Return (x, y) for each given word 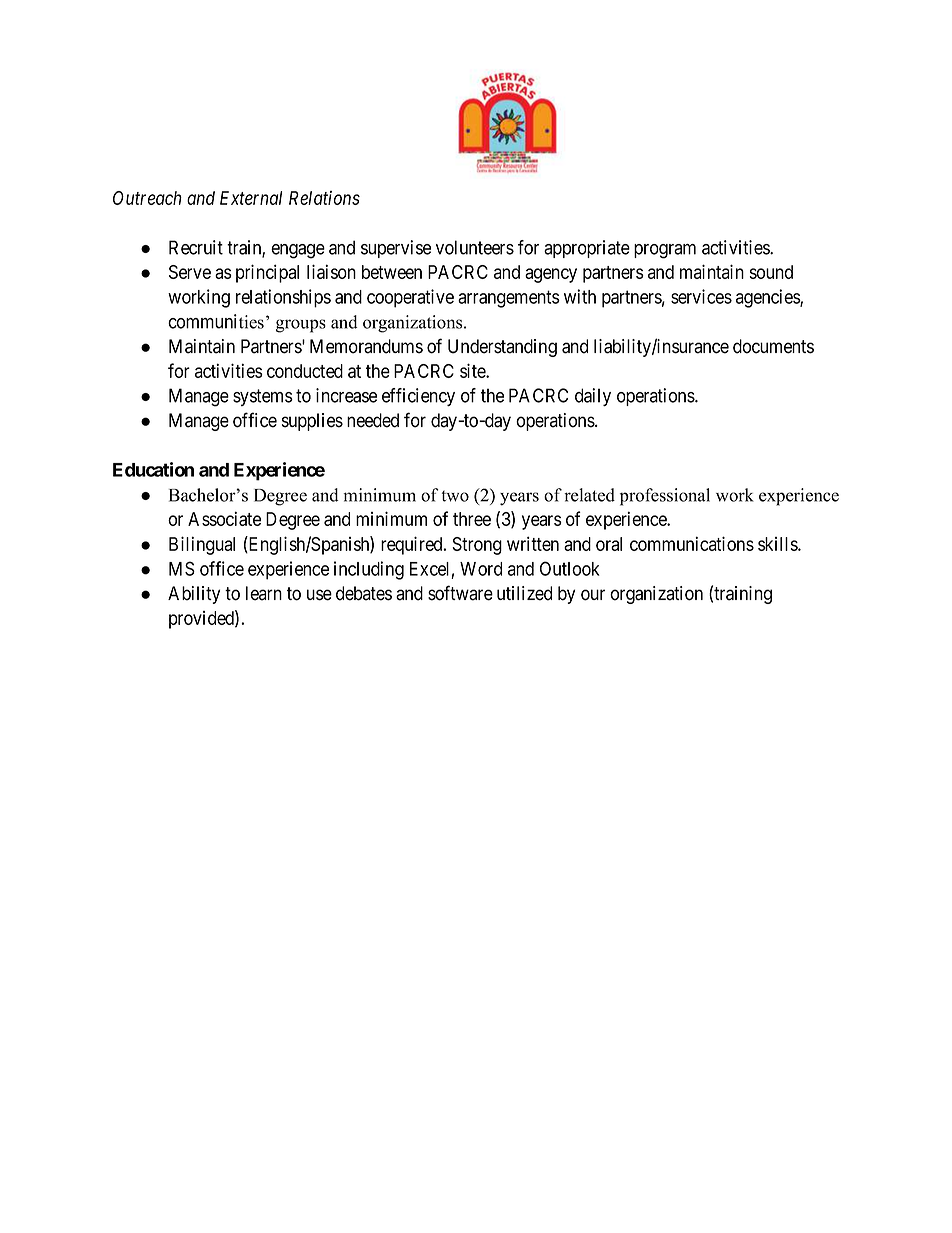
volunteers (475, 247)
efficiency (418, 397)
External (251, 198)
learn (264, 593)
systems (263, 397)
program (665, 251)
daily (593, 397)
